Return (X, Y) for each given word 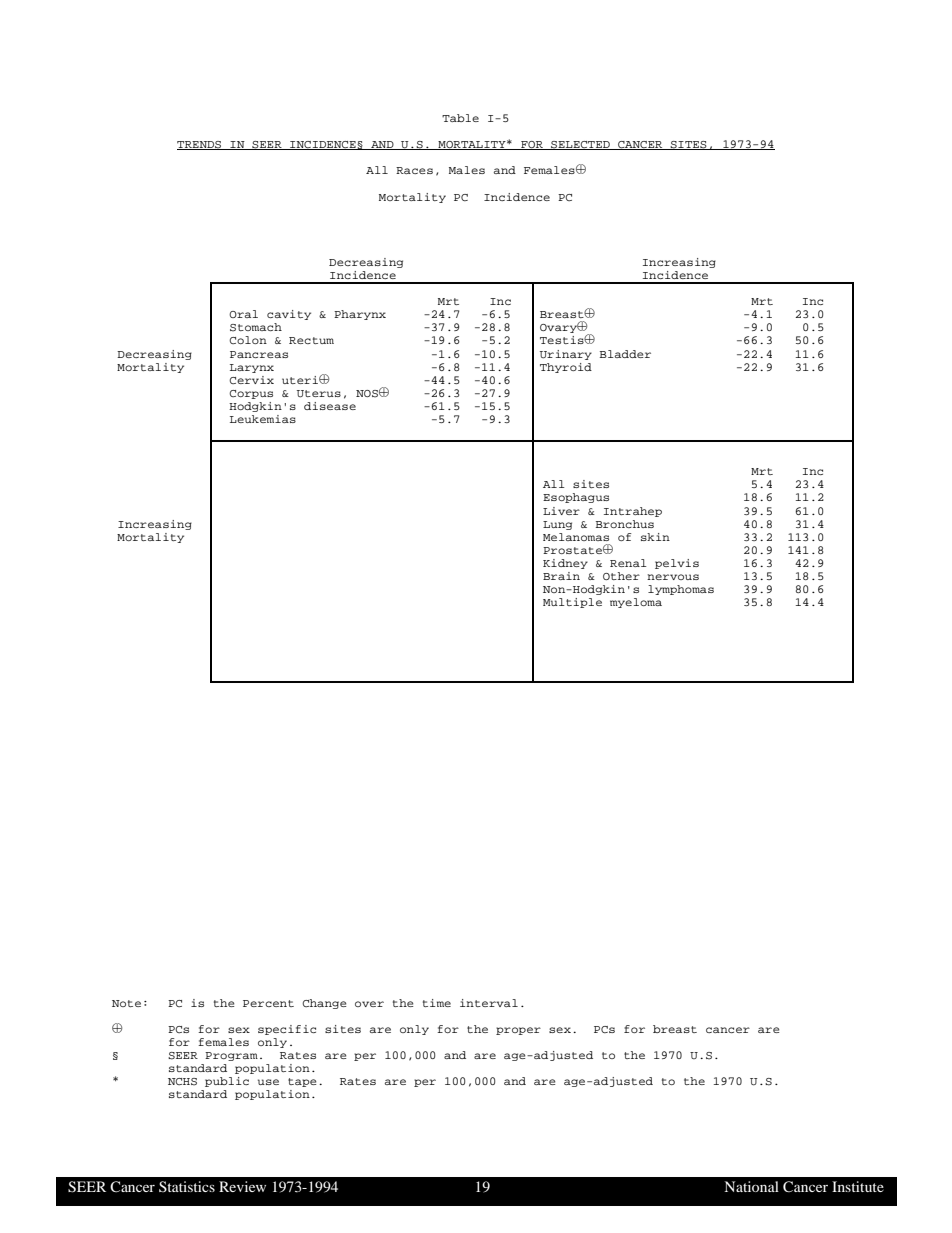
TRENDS (200, 145)
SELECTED (580, 145)
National (751, 1186)
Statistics (187, 1186)
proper (518, 1031)
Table (460, 118)
